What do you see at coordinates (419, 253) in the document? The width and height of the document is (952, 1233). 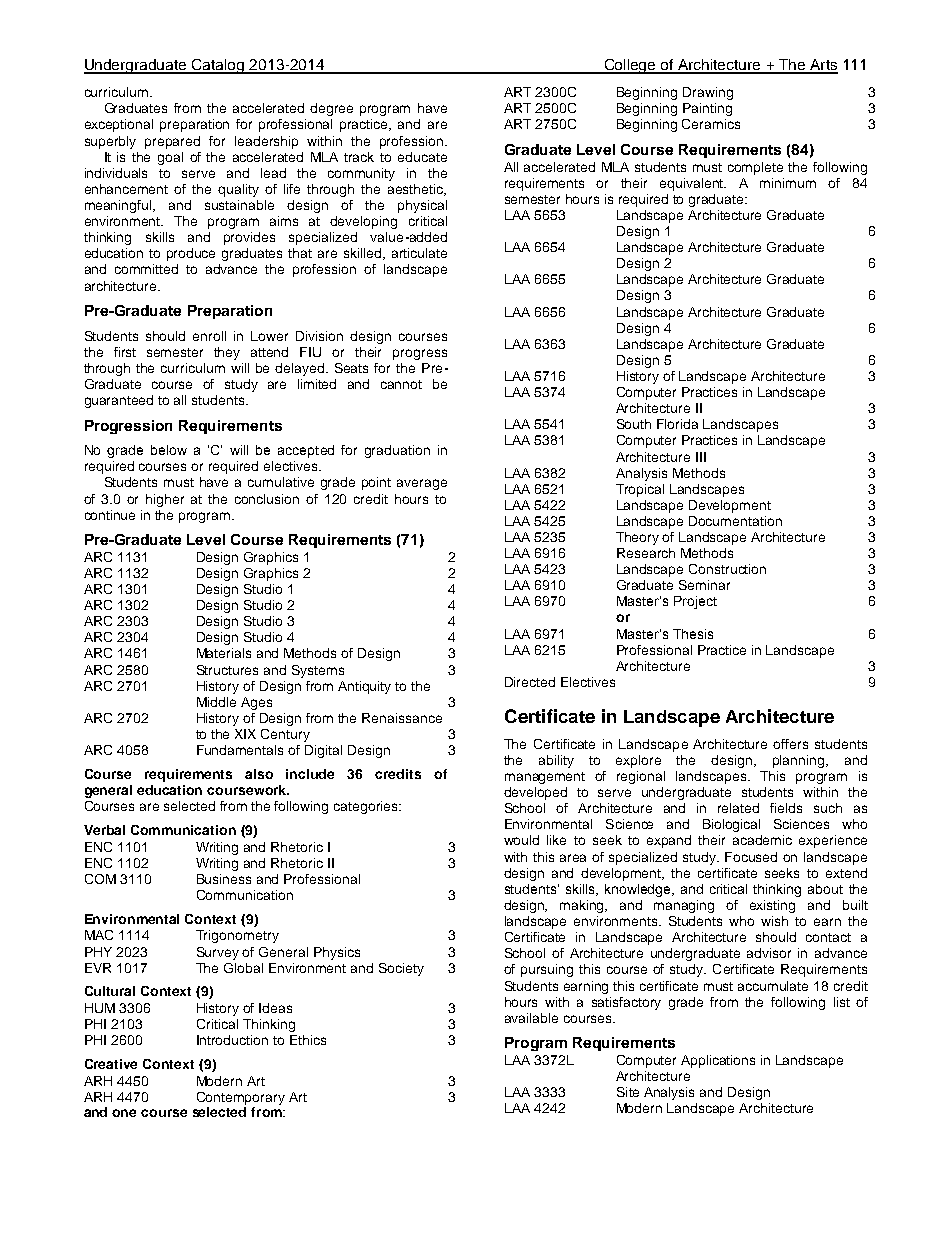 I see `articulate` at bounding box center [419, 253].
